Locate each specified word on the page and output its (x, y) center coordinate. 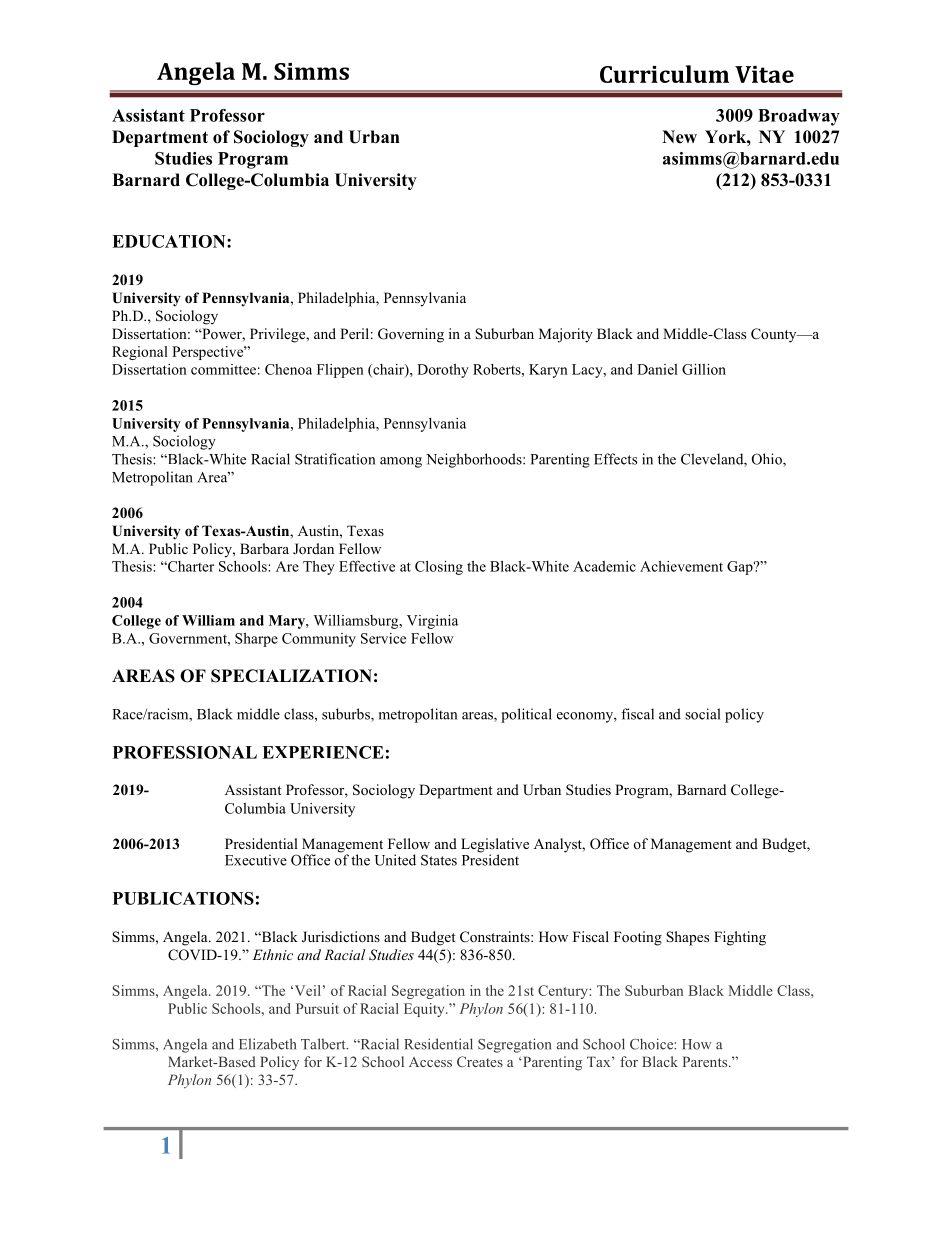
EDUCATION (170, 241)
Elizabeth (267, 1044)
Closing (439, 568)
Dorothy (443, 371)
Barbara (264, 548)
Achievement (681, 566)
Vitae (764, 74)
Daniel (657, 369)
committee (223, 369)
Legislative (495, 846)
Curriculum (664, 74)
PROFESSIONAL (185, 752)
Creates (480, 1061)
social (702, 714)
